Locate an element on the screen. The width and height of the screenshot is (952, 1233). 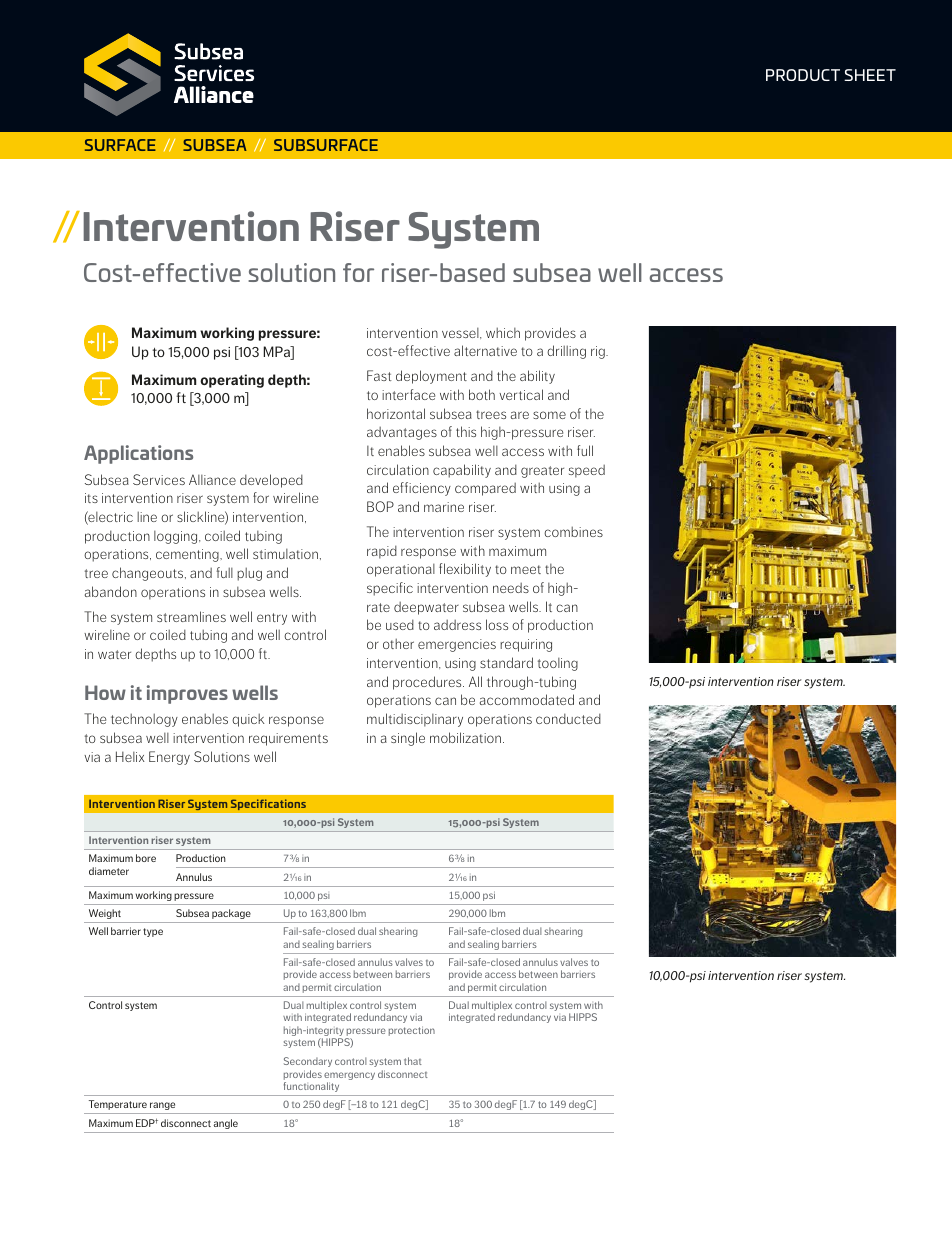
combines is located at coordinates (573, 531).
